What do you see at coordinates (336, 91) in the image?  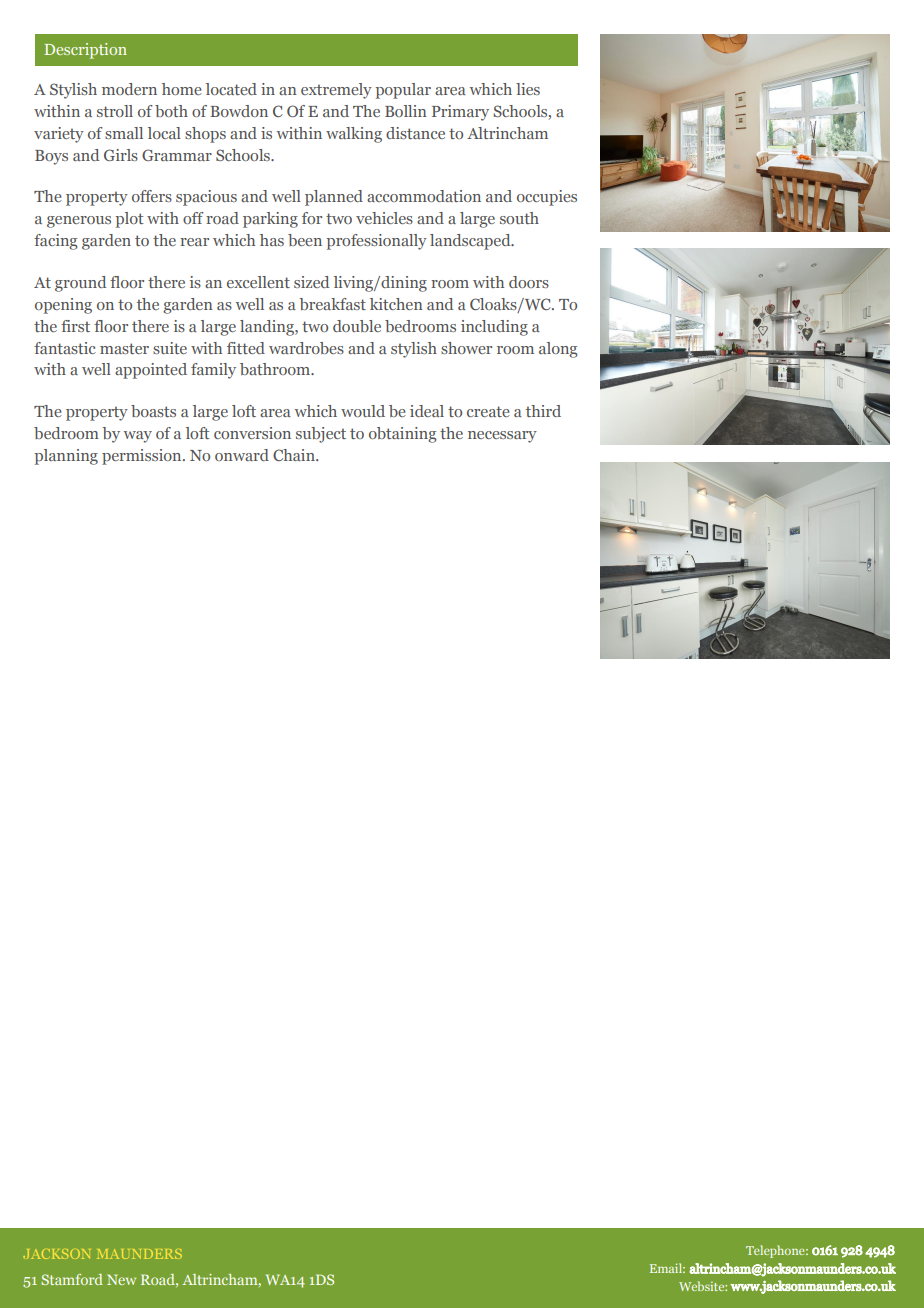 I see `extremely` at bounding box center [336, 91].
